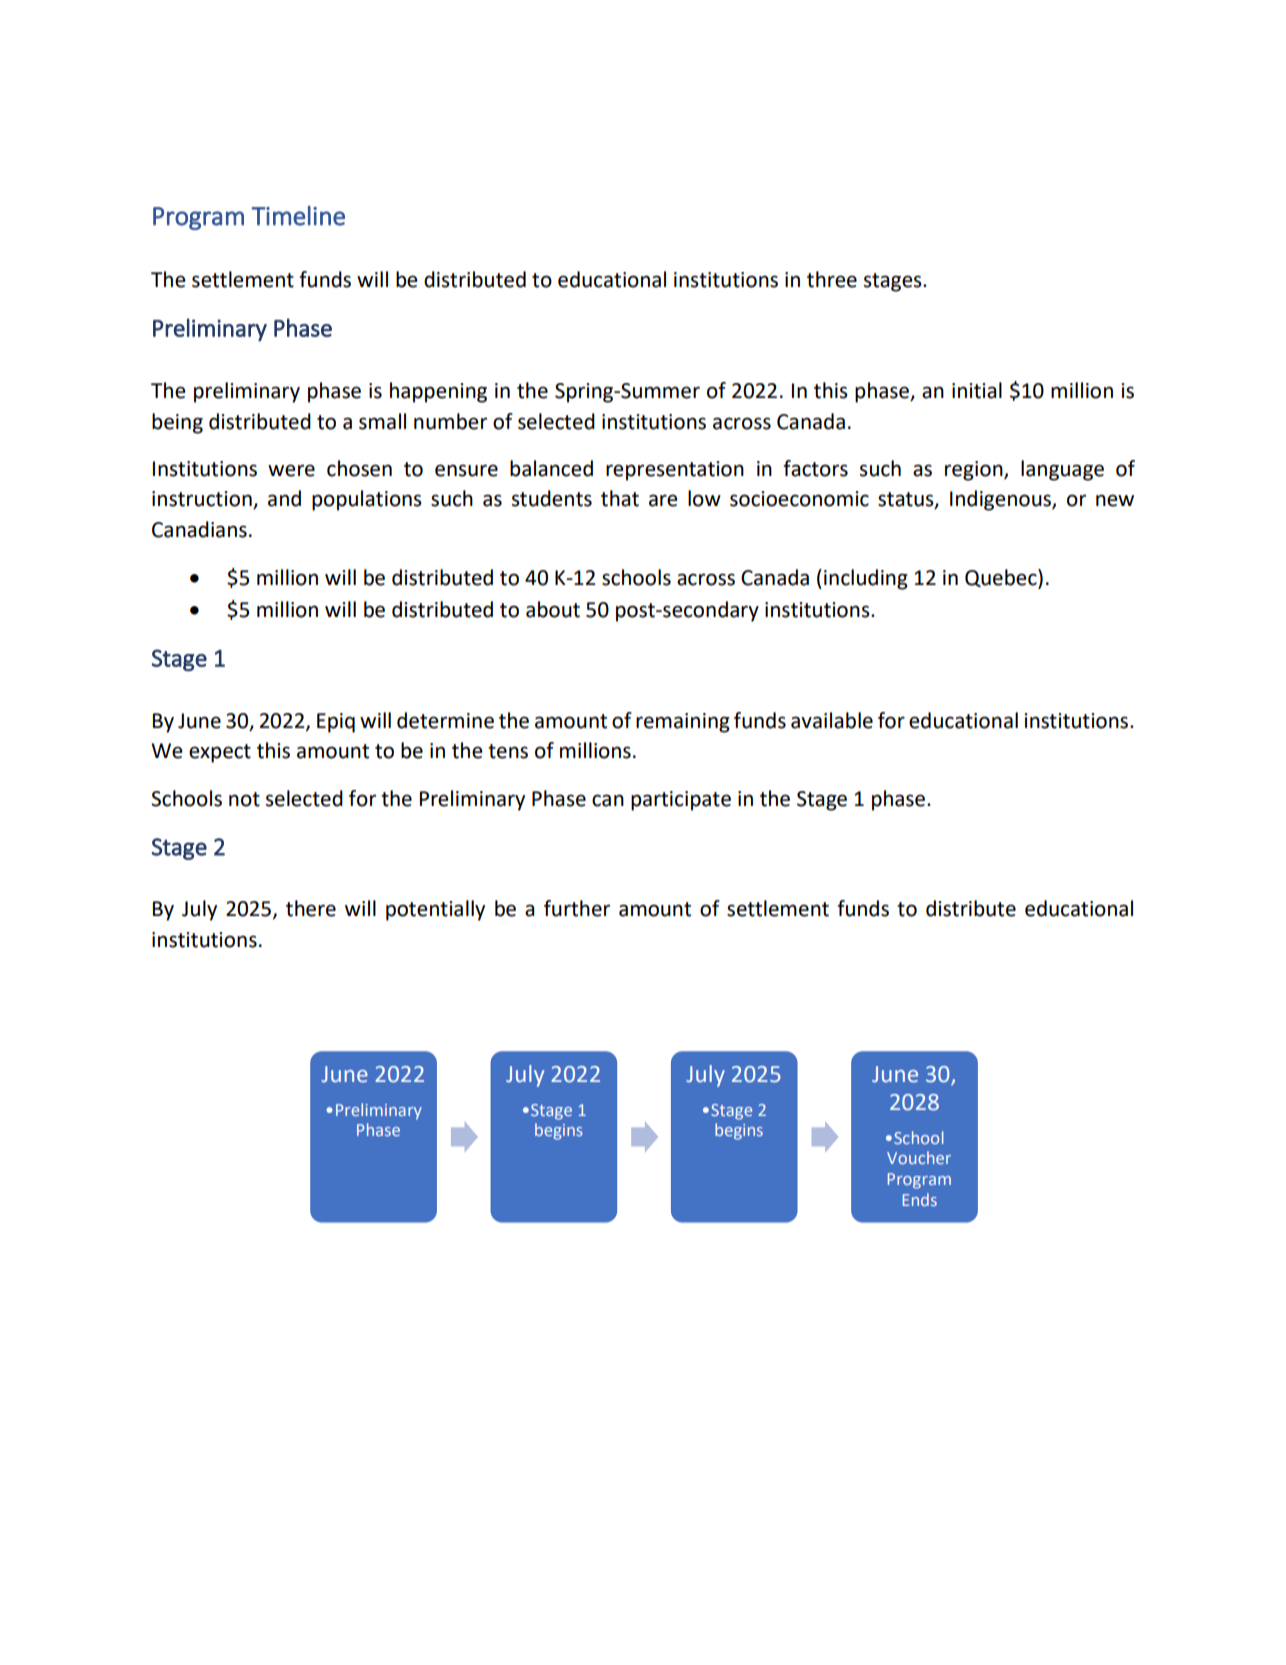 The image size is (1286, 1665). I want to click on Voucher, so click(919, 1157).
